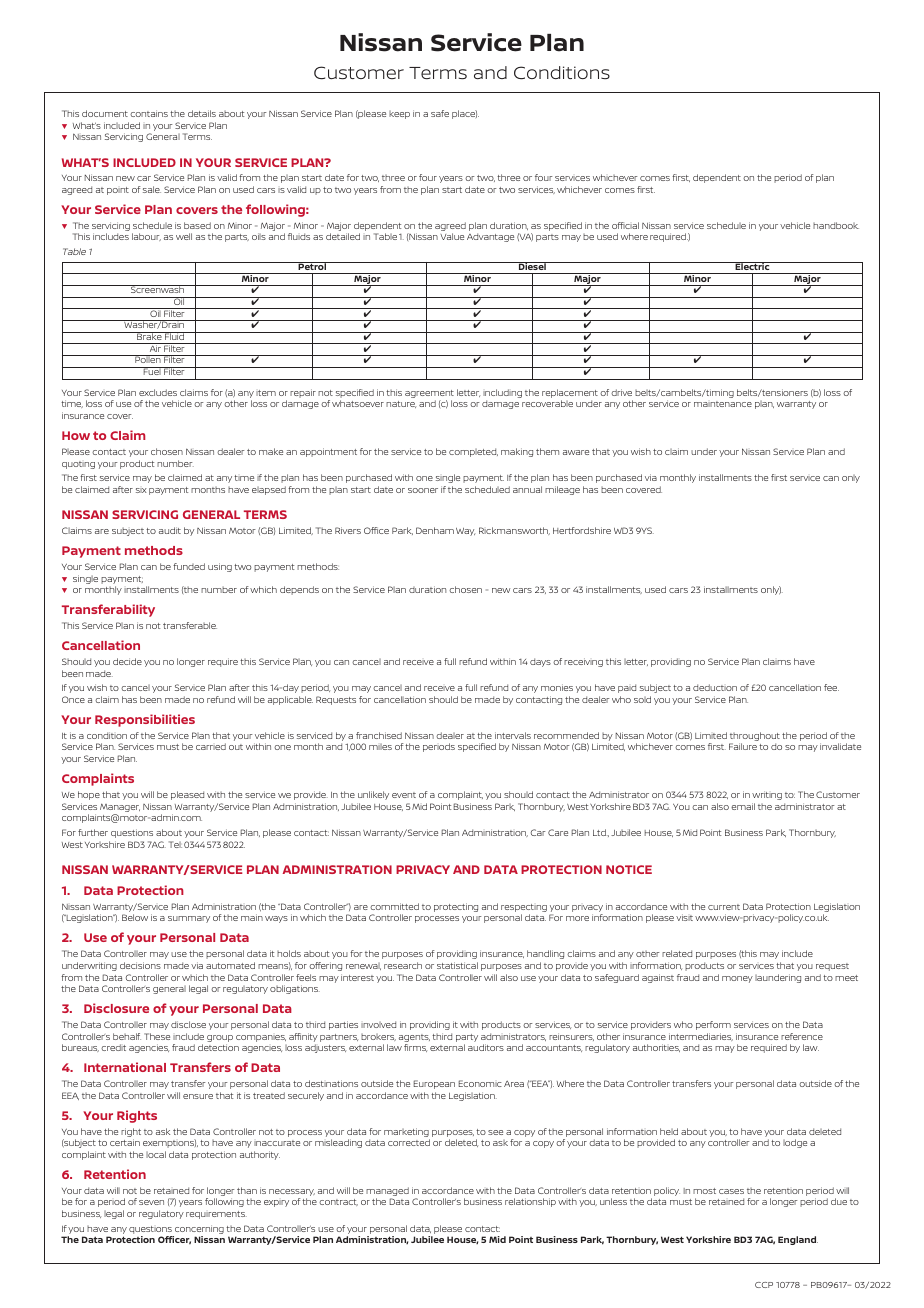  Describe the element at coordinates (149, 113) in the screenshot. I see `contains` at that location.
